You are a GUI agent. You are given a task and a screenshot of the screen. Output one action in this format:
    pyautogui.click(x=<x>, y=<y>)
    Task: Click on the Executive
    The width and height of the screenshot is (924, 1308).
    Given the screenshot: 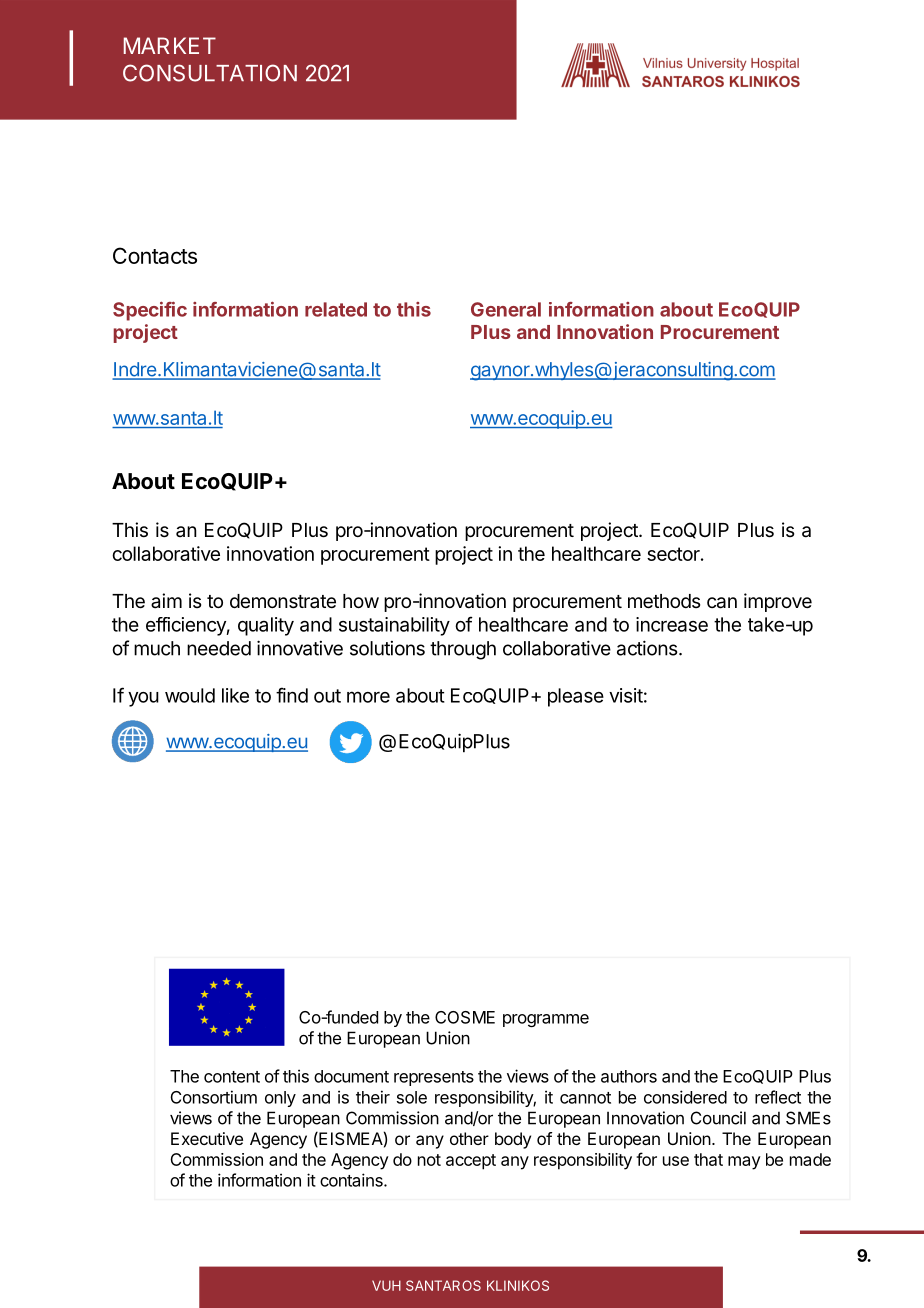 What is the action you would take?
    pyautogui.click(x=207, y=1138)
